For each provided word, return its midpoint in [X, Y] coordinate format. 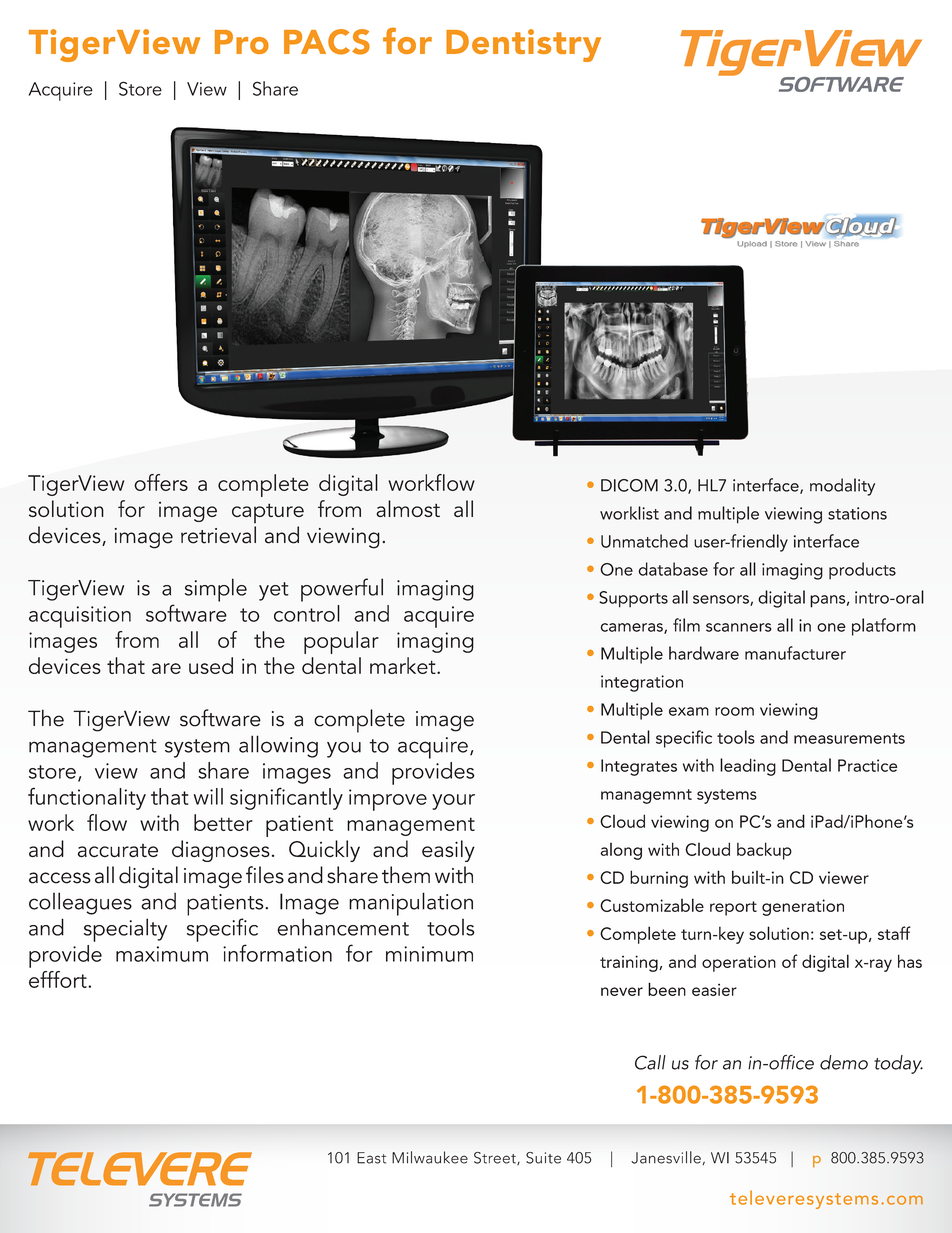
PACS [327, 42]
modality [842, 487]
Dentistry [523, 45]
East [371, 1158]
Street [496, 1158]
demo [844, 1062]
